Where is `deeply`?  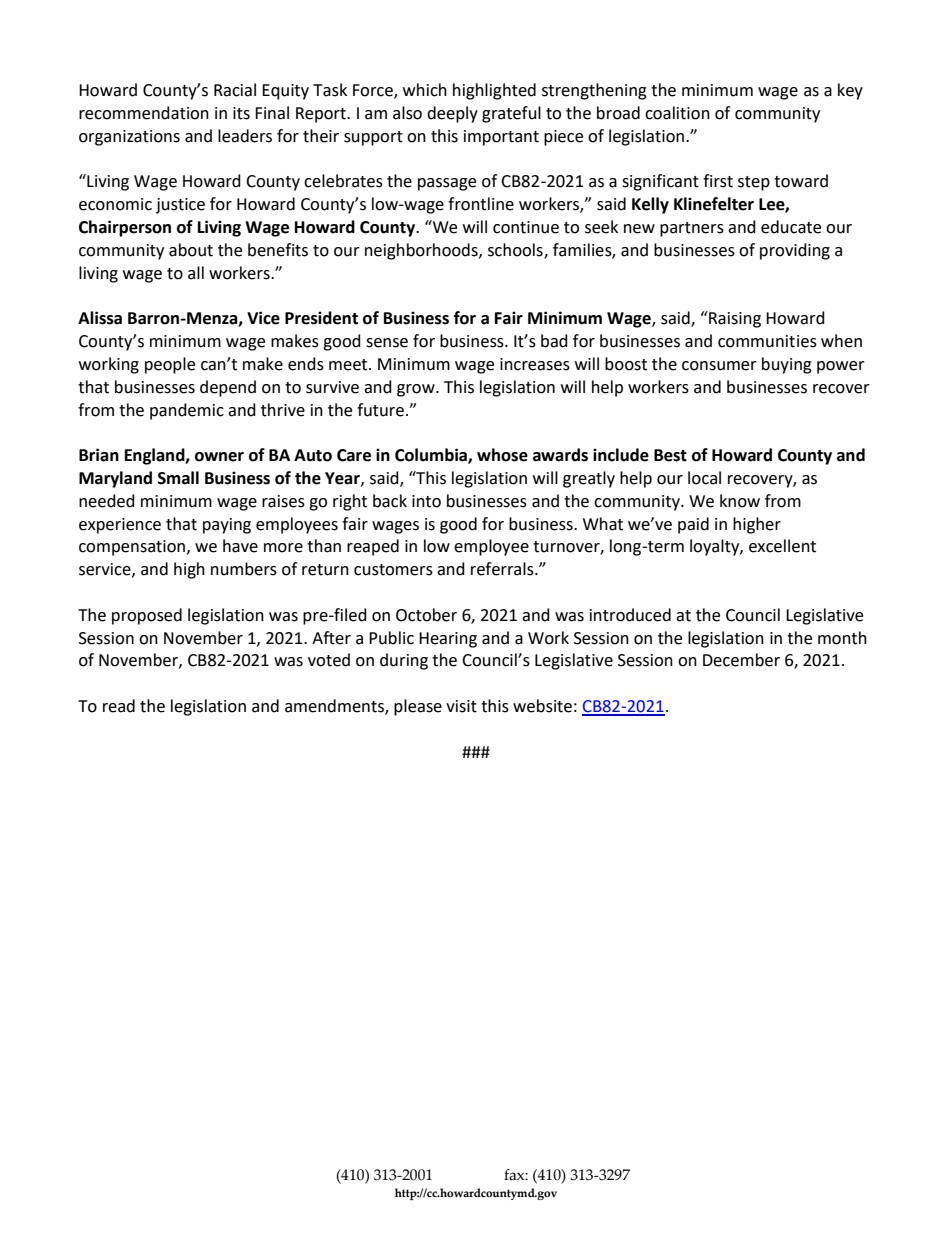 deeply is located at coordinates (452, 114).
